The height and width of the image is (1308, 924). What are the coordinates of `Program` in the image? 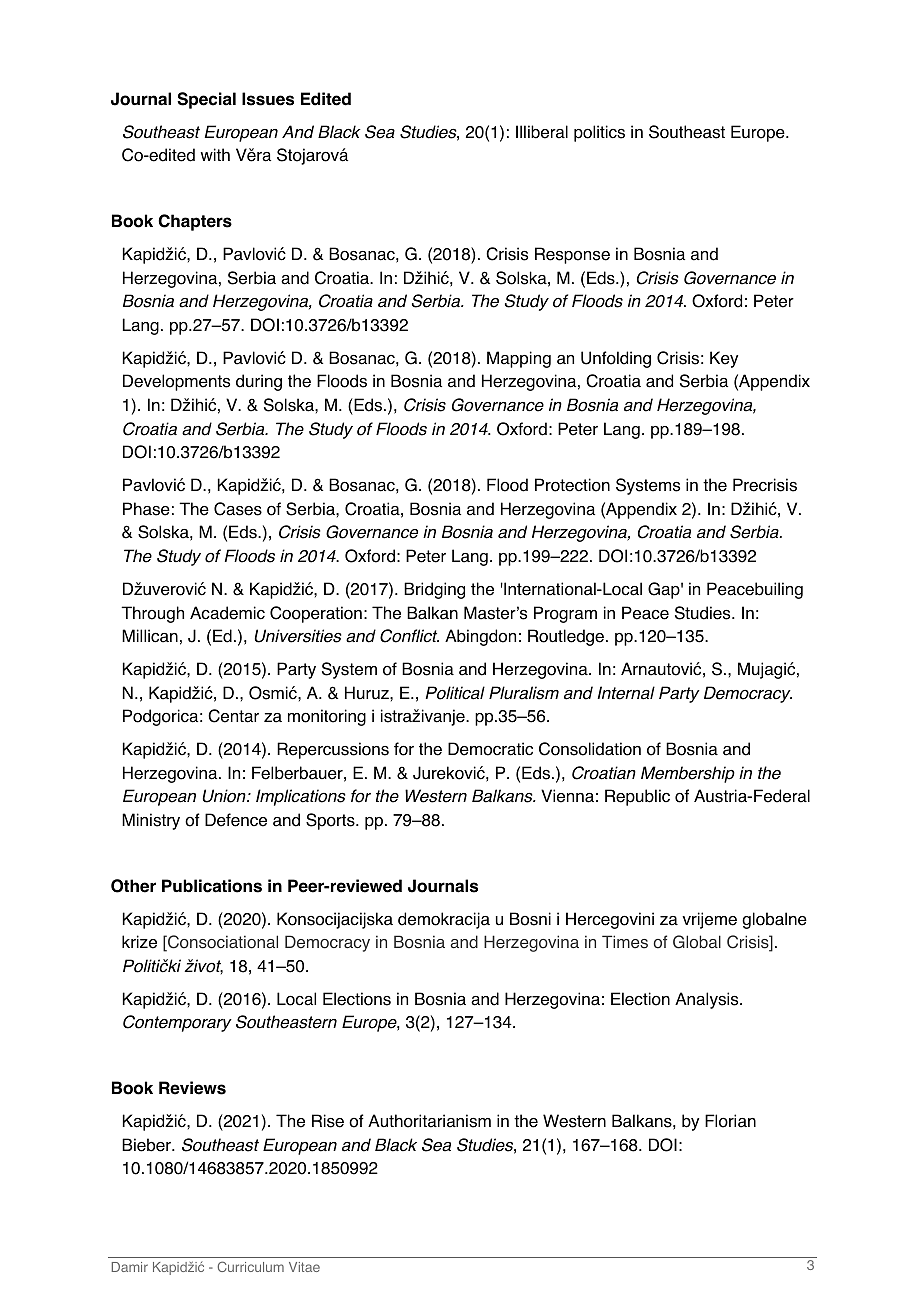 It's located at (565, 614).
